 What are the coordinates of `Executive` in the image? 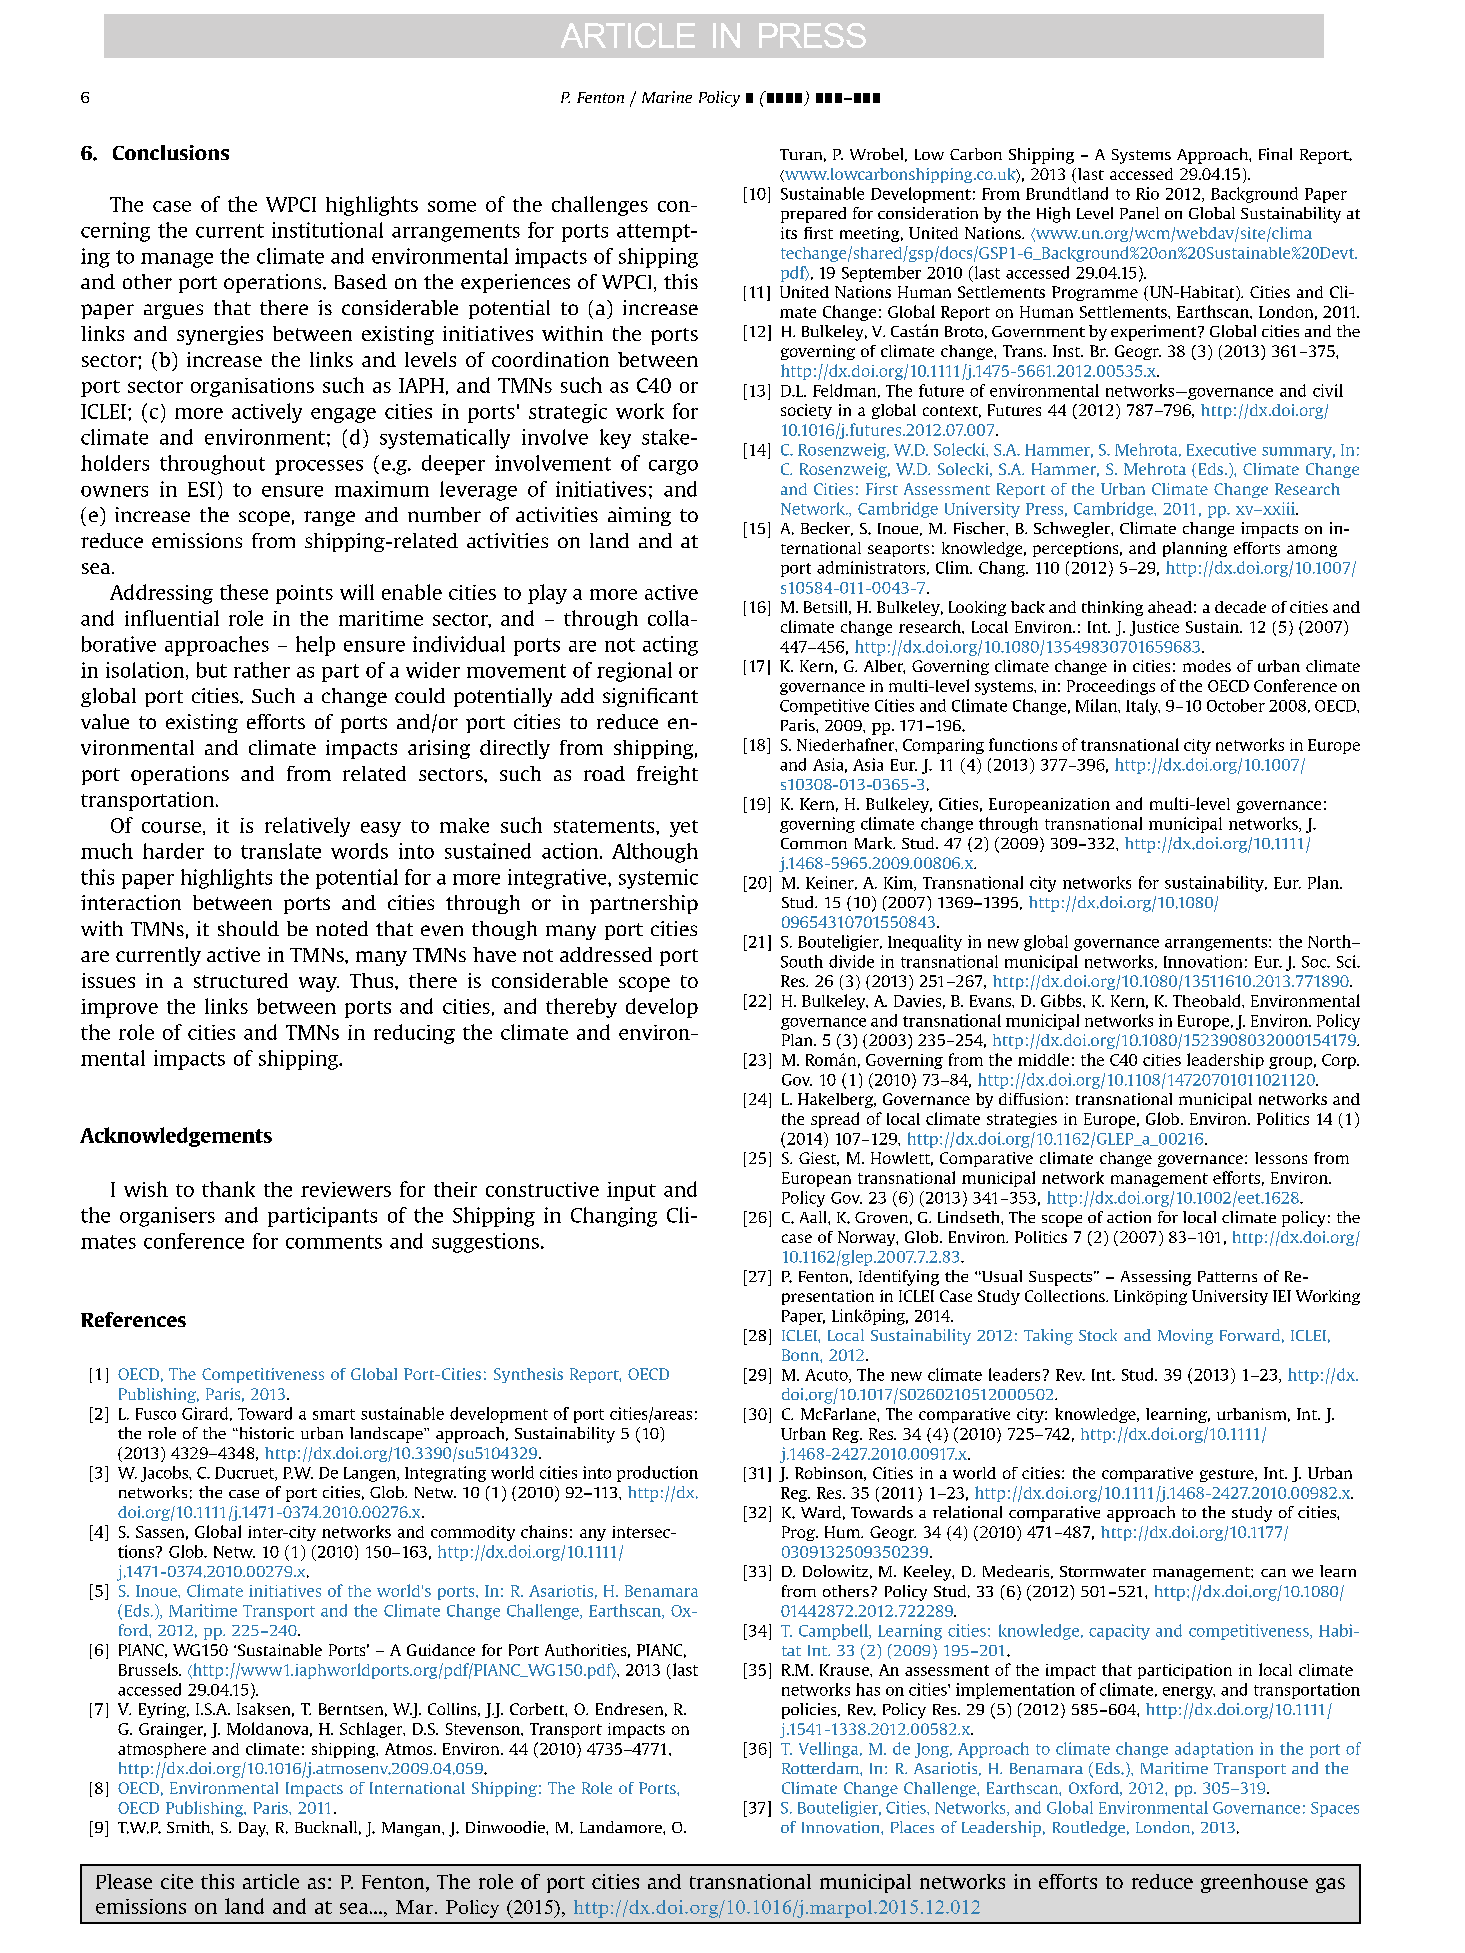 It's located at (1221, 449).
